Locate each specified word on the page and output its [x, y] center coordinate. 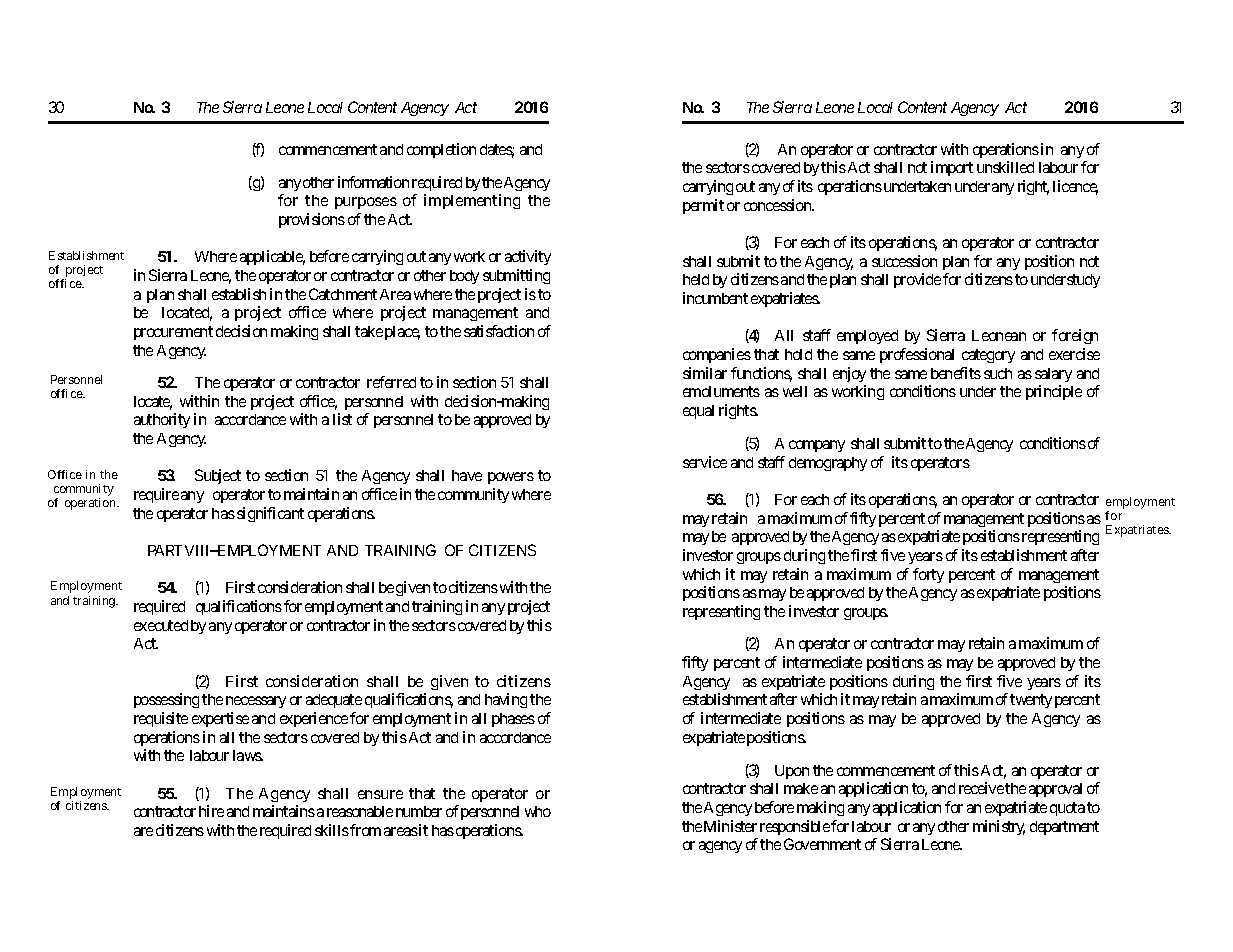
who [538, 811]
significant [270, 514]
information [373, 182]
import [952, 168]
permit [703, 206]
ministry [999, 827]
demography [828, 464]
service [705, 462]
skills [332, 830]
